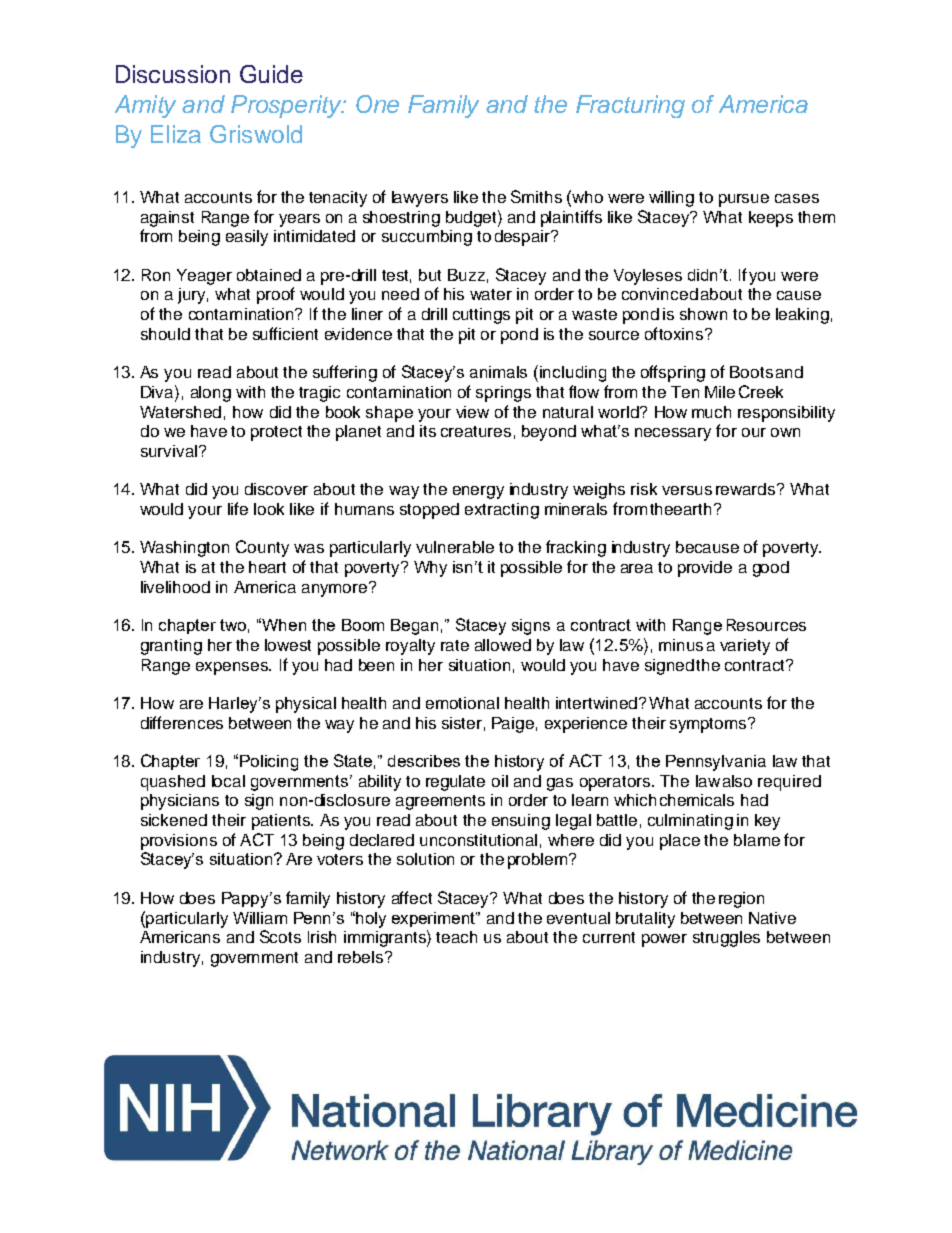 Image resolution: width=952 pixels, height=1233 pixels. I want to click on One, so click(377, 104).
